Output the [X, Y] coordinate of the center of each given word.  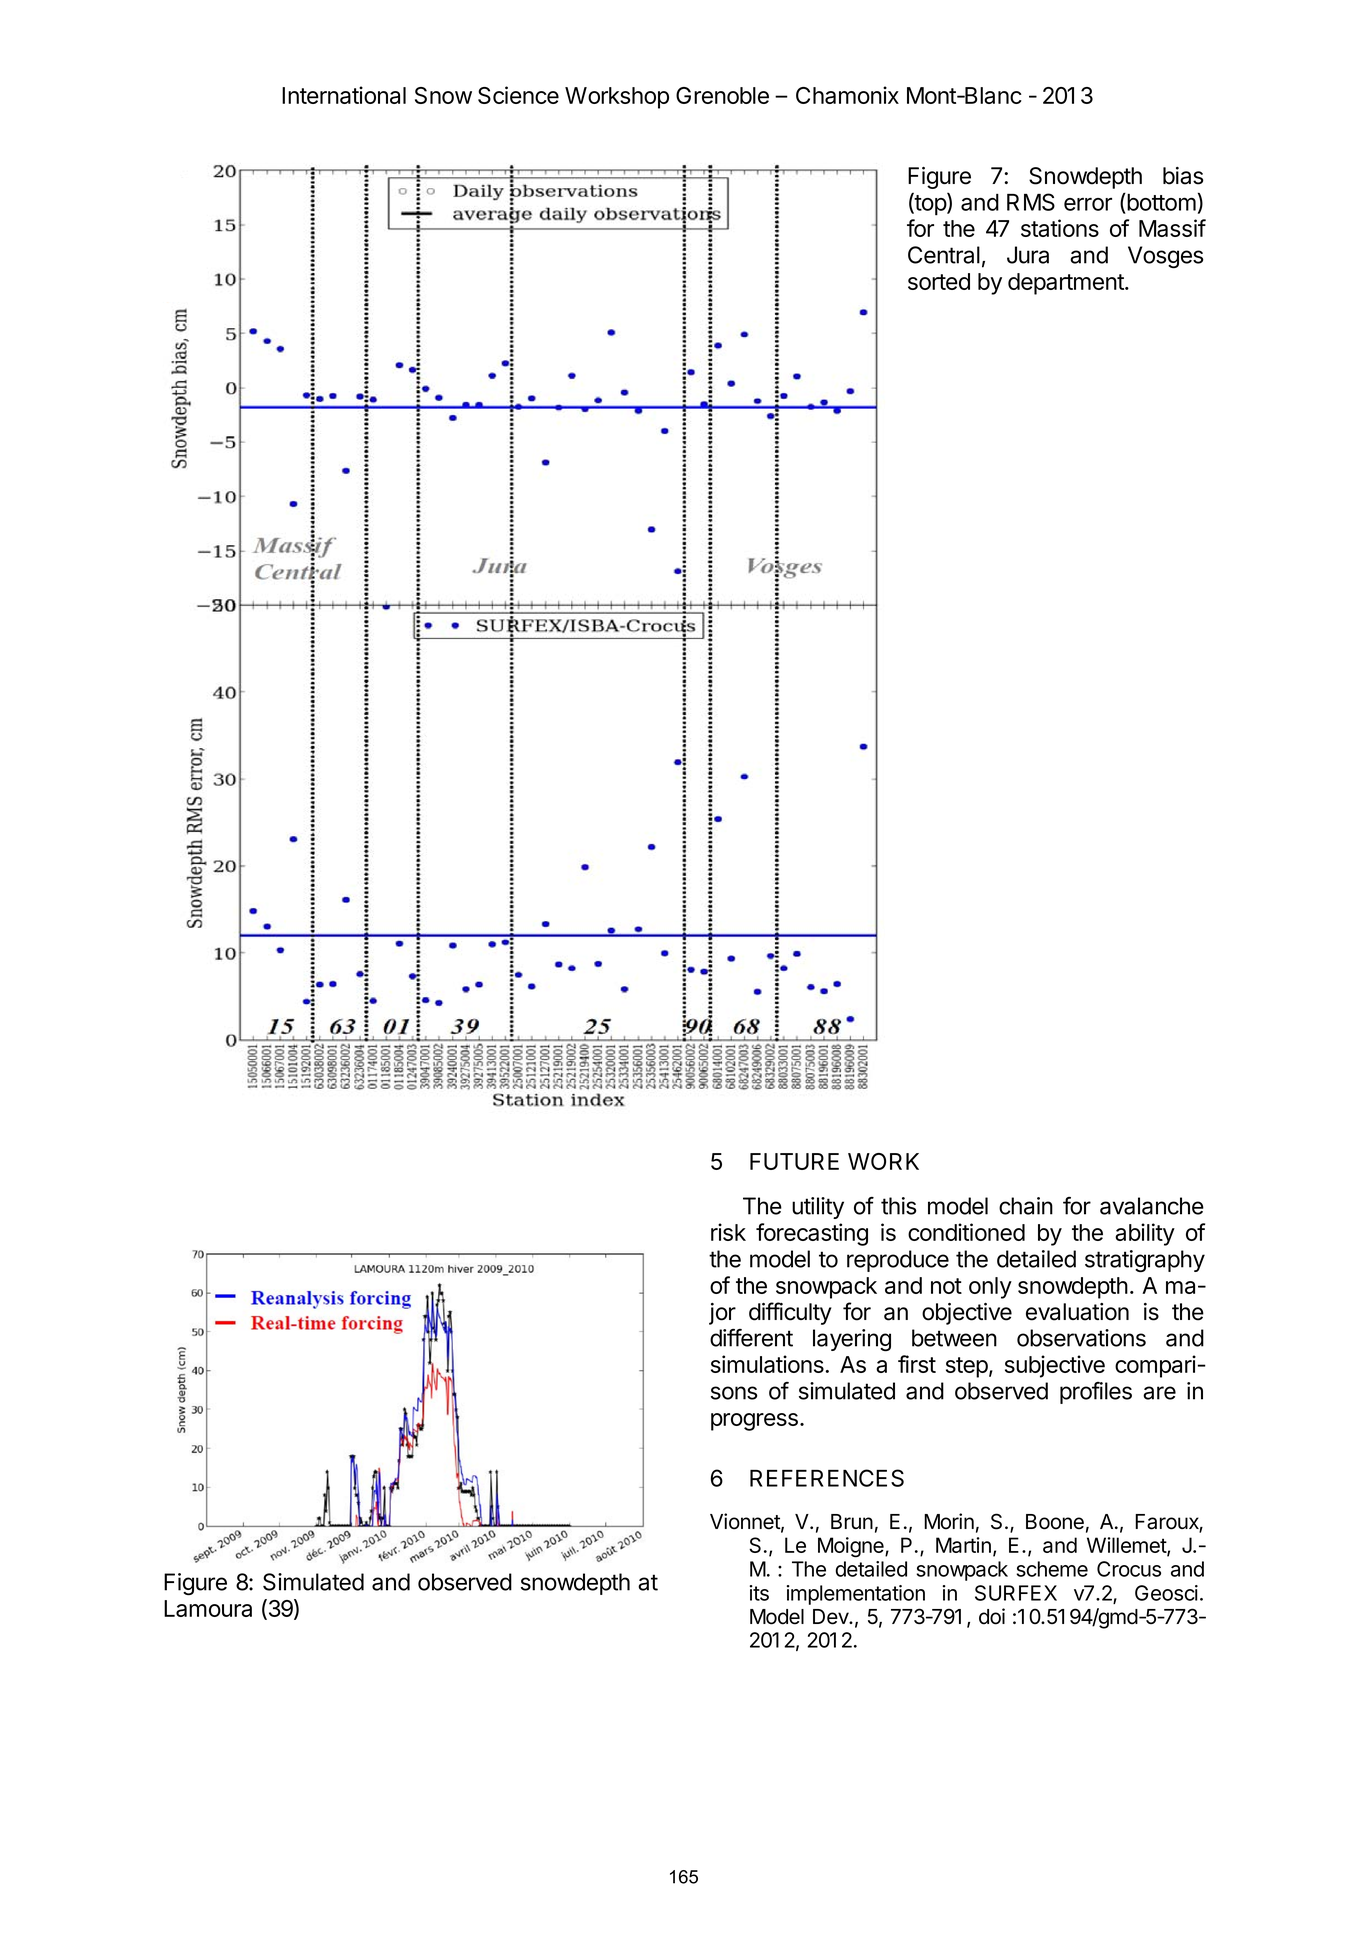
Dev [832, 1617]
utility [818, 1208]
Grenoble [722, 95]
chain [1026, 1206]
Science [518, 95]
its [759, 1593]
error [1088, 204]
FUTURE [794, 1161]
